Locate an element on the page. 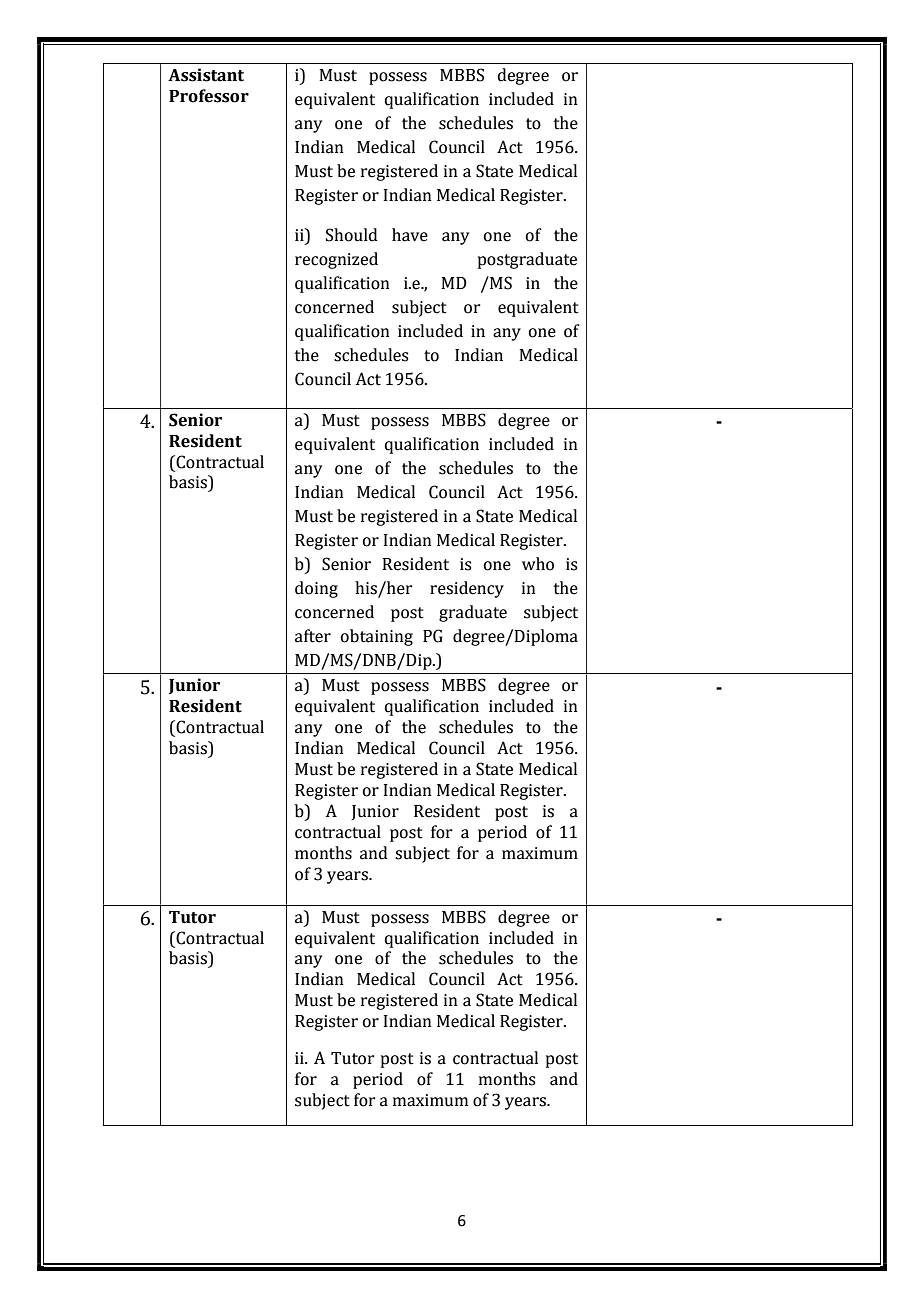  residency is located at coordinates (467, 589).
